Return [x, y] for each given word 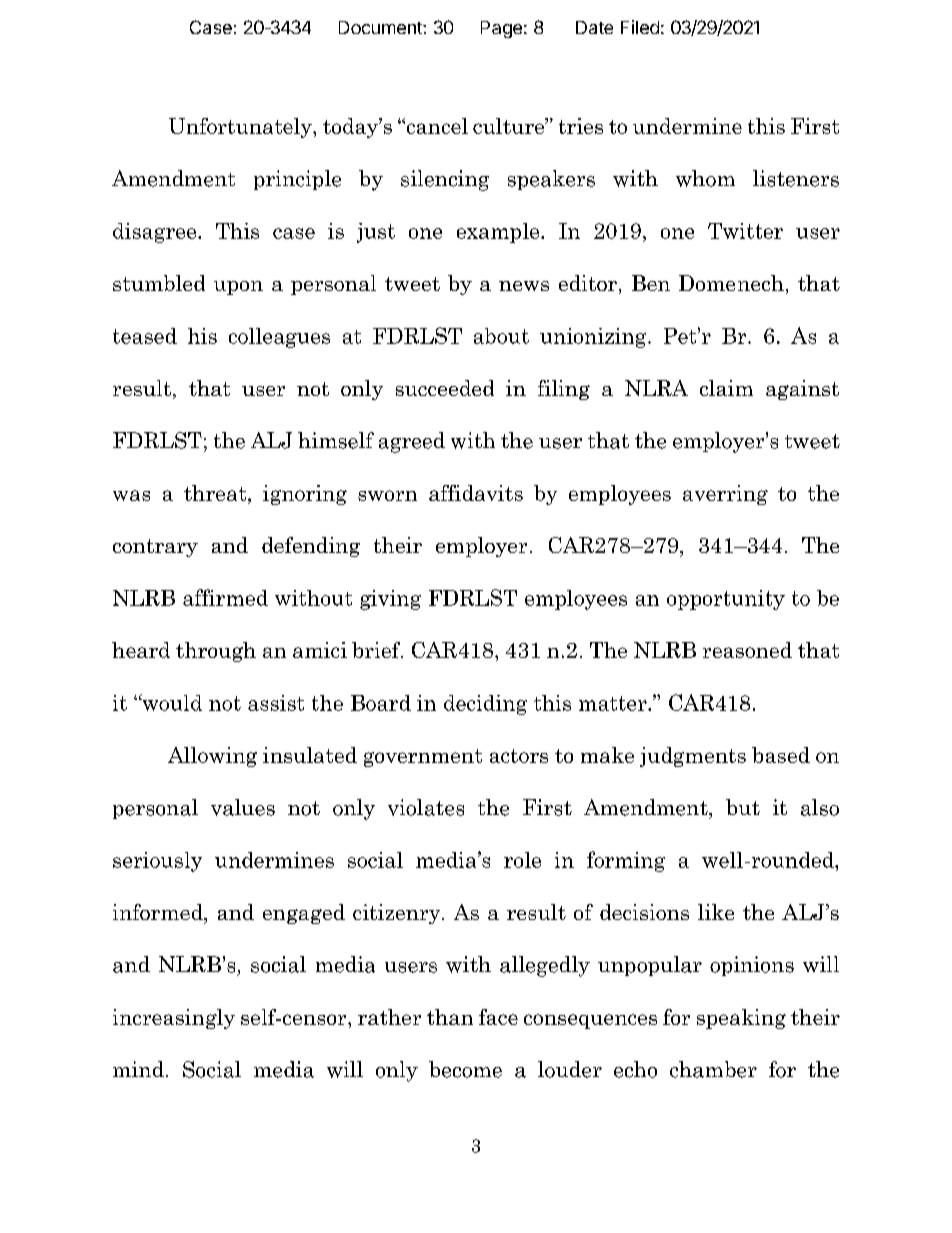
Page [501, 29]
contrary [155, 548]
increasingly [174, 1019]
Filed [640, 27]
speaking [741, 1019]
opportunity [726, 600]
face [498, 1017]
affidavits [476, 493]
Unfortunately [241, 128]
